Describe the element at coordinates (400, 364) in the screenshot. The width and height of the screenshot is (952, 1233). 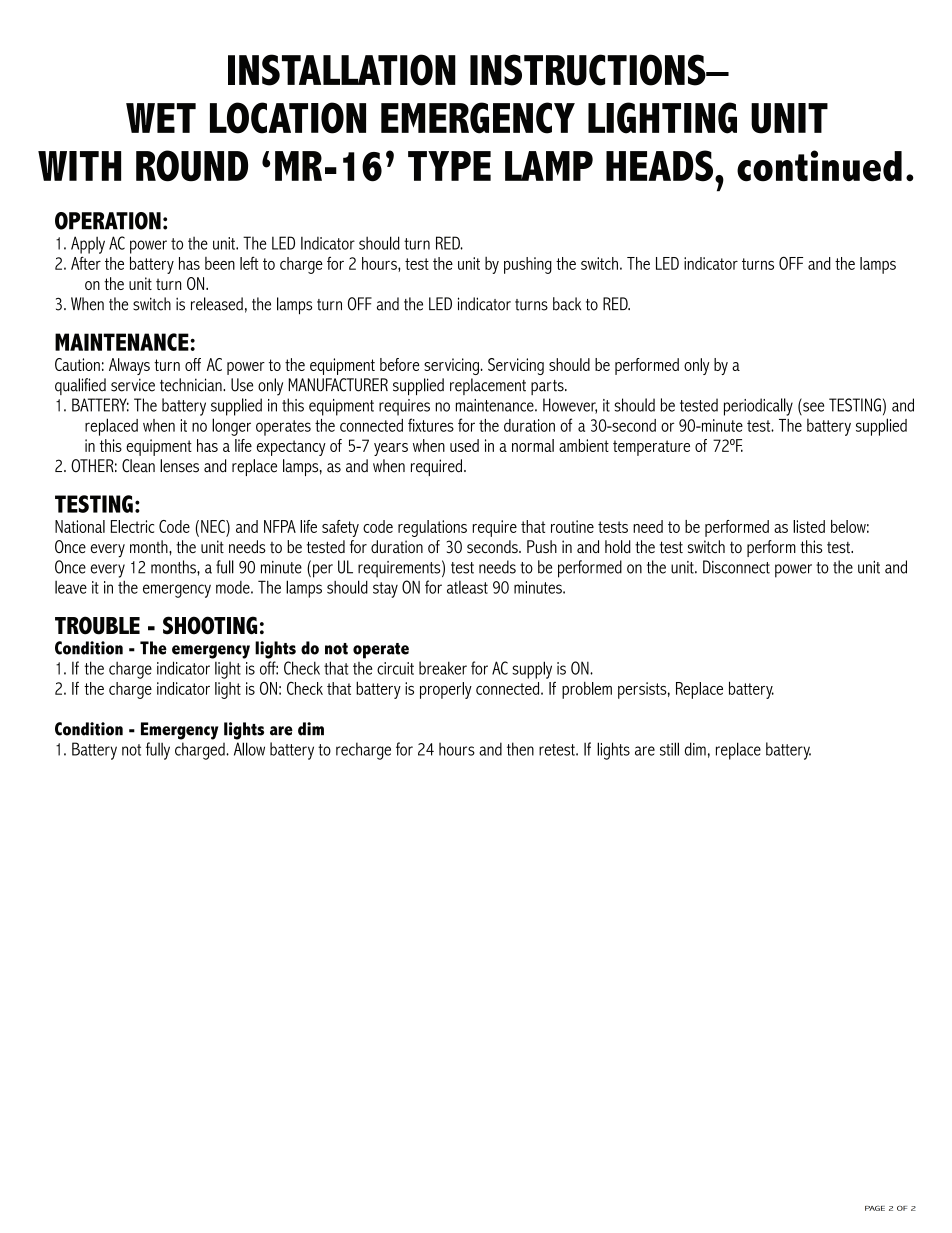
I see `before` at that location.
